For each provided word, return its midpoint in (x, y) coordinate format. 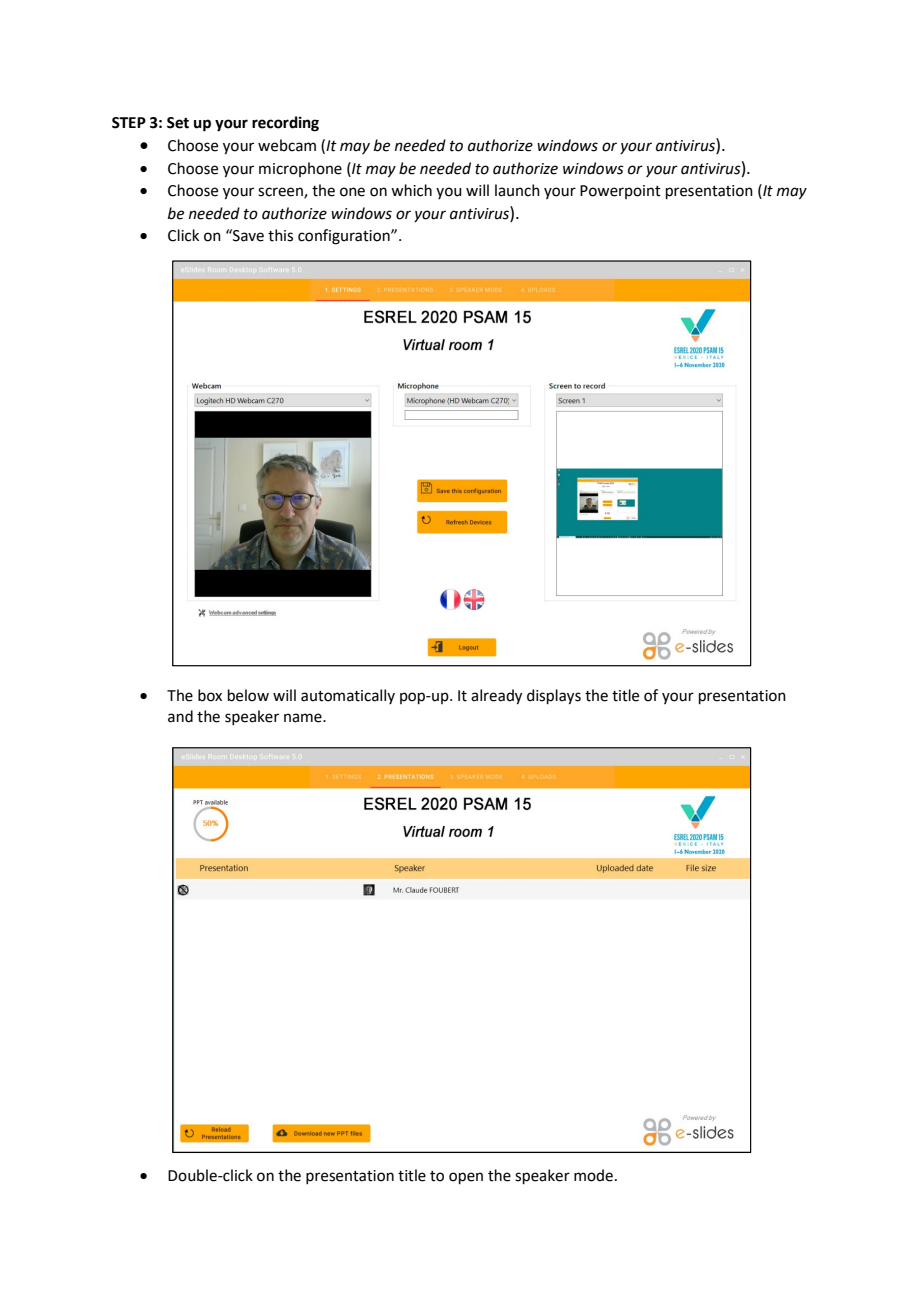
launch (517, 190)
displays (554, 697)
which (411, 190)
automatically (348, 696)
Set (178, 123)
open (466, 1178)
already (496, 697)
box (210, 695)
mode (593, 1175)
